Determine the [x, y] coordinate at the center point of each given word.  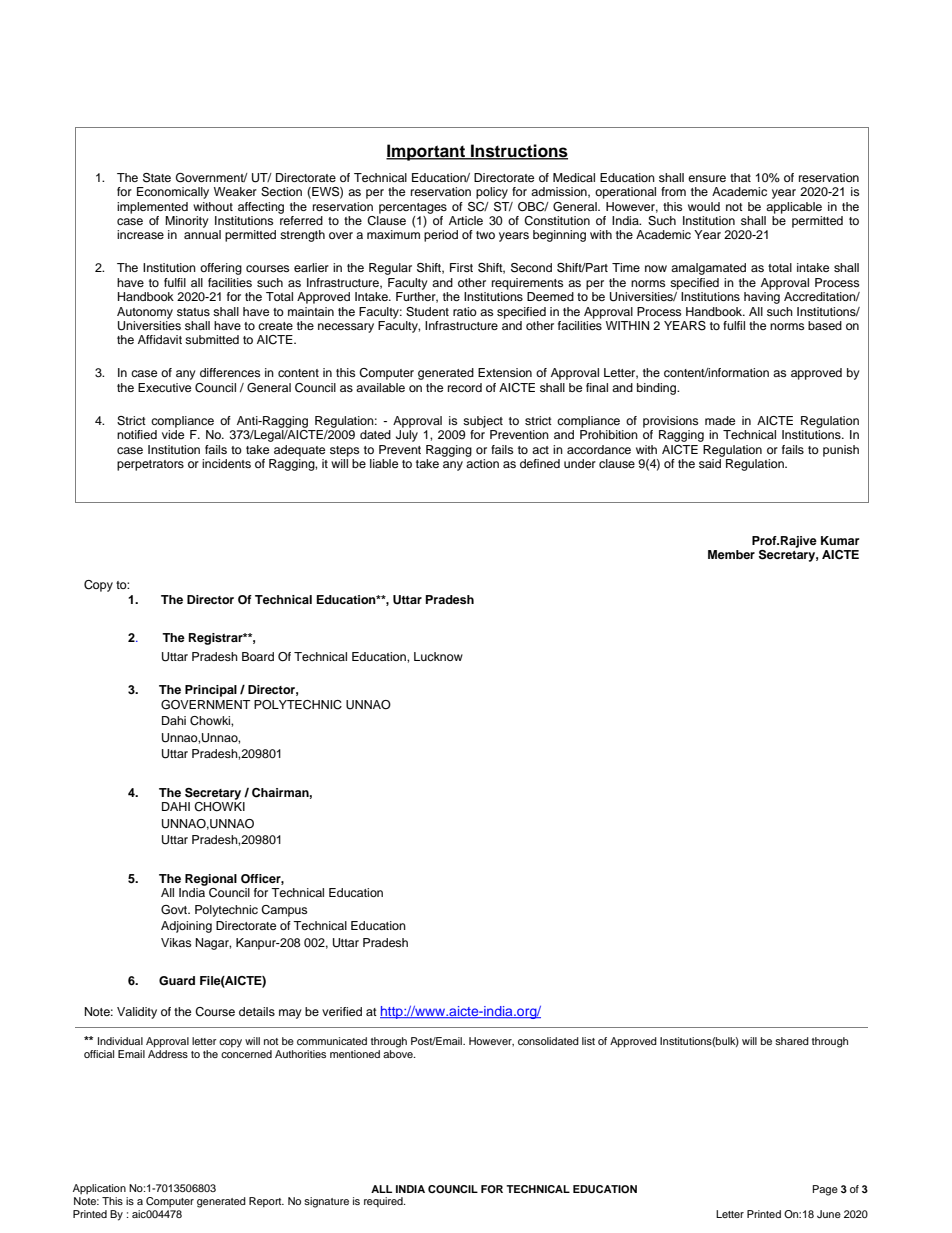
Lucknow [438, 656]
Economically [173, 193]
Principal [211, 691]
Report [266, 1202]
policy [492, 193]
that [740, 177]
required [384, 1202]
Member [731, 554]
